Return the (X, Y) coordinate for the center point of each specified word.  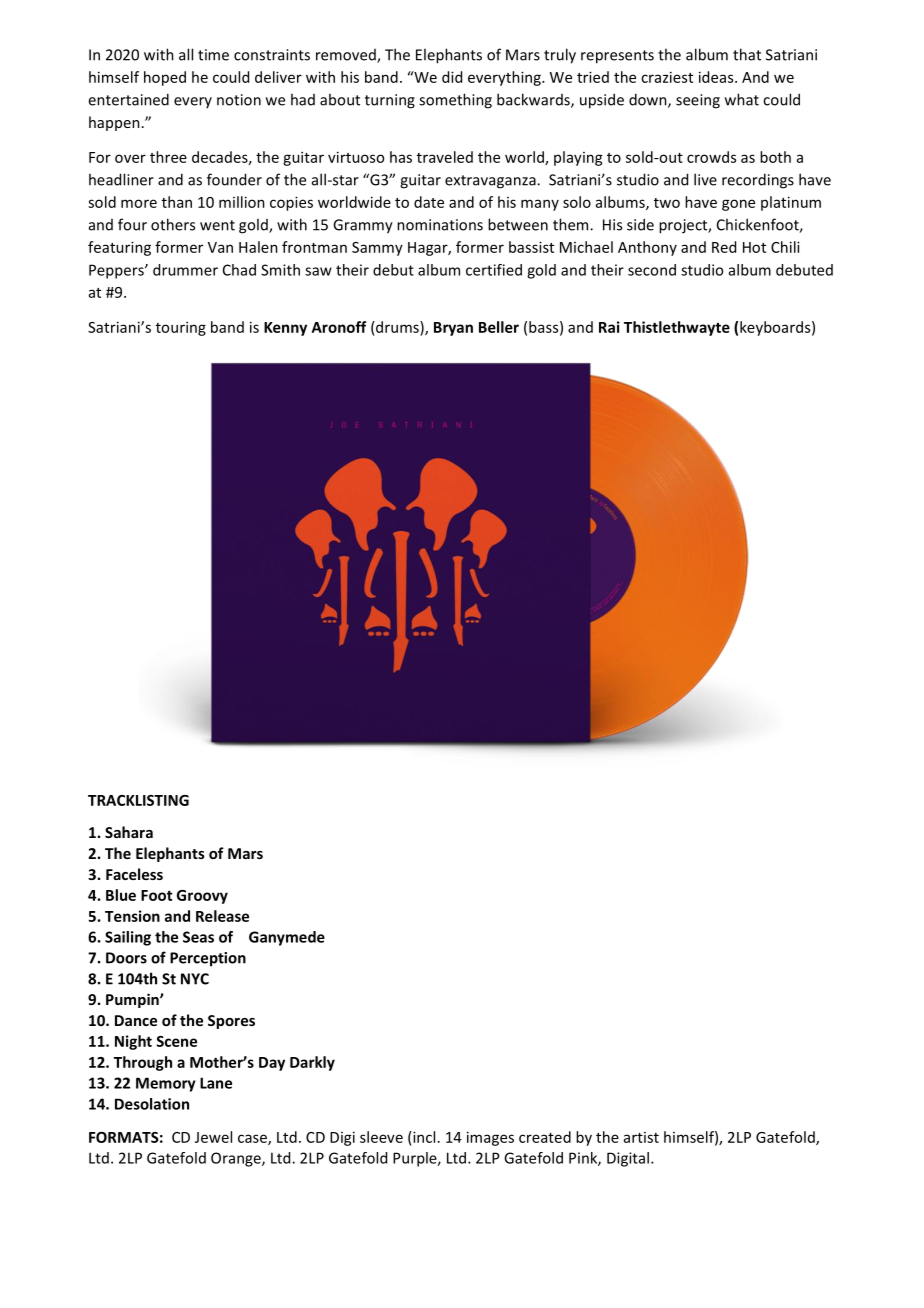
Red (724, 247)
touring (181, 328)
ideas (717, 77)
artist (641, 1137)
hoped (165, 78)
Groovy (202, 897)
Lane (216, 1083)
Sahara (129, 832)
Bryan (453, 329)
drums (397, 327)
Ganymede (287, 938)
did (452, 77)
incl (423, 1137)
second (652, 270)
